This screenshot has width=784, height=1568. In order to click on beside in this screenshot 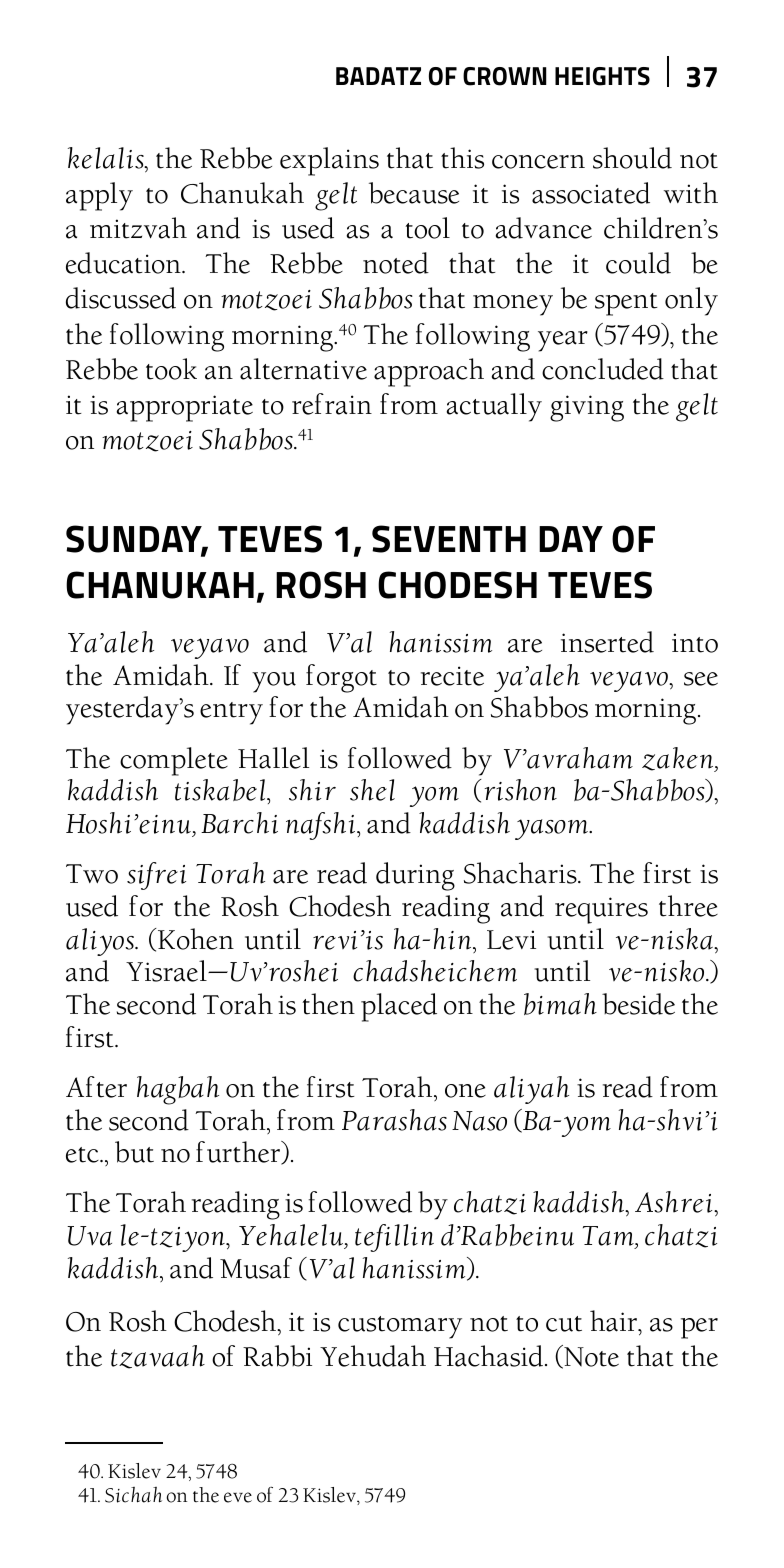, I will do `click(638, 1004)`.
